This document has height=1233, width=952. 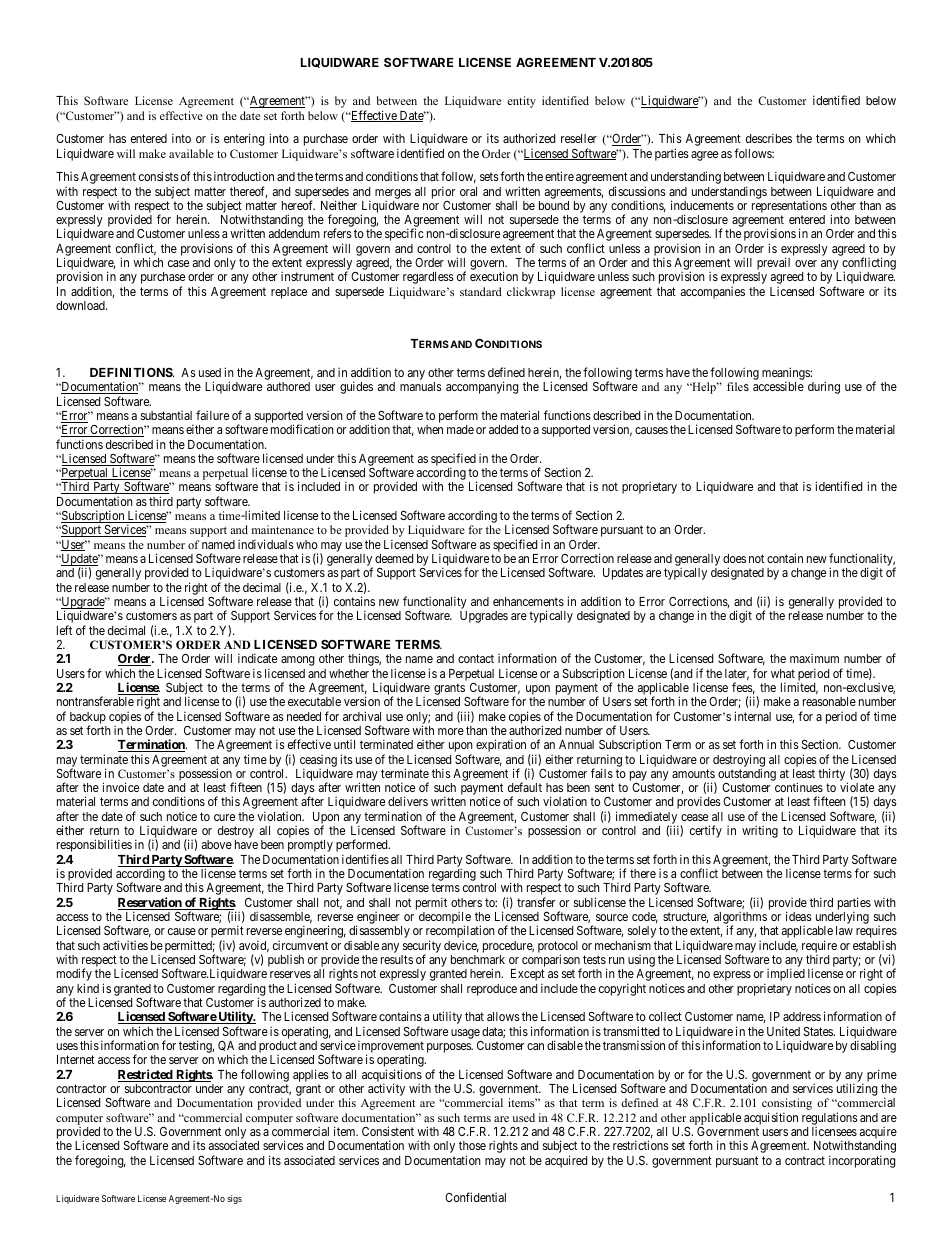 What do you see at coordinates (257, 658) in the document?
I see `indicate` at bounding box center [257, 658].
